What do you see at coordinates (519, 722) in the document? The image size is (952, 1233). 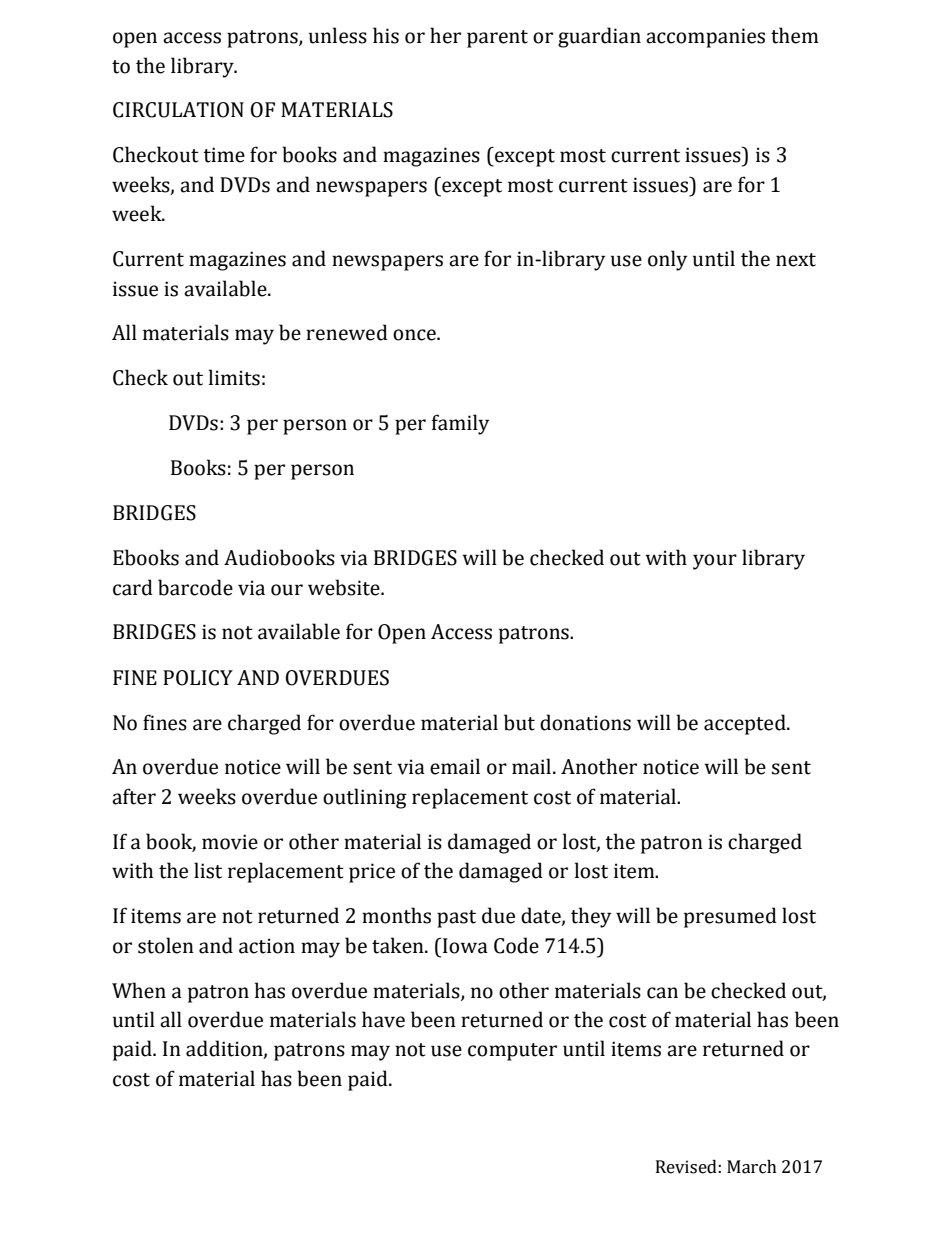 I see `but` at bounding box center [519, 722].
